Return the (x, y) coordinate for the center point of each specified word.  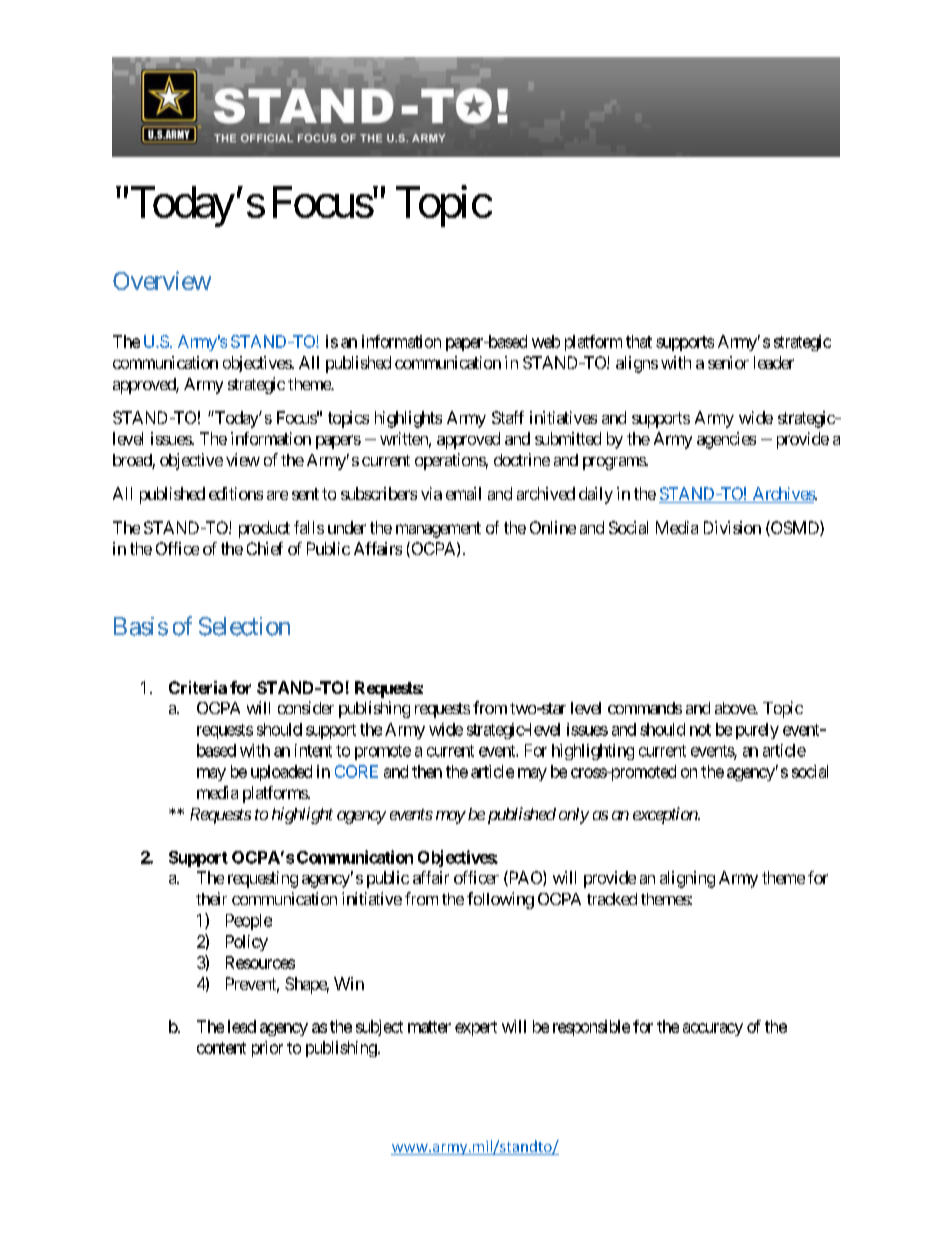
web (546, 341)
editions (236, 493)
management (438, 530)
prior (267, 1049)
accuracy (713, 1029)
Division (732, 527)
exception (666, 815)
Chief (265, 548)
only (574, 816)
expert (476, 1028)
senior (728, 362)
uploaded (281, 773)
